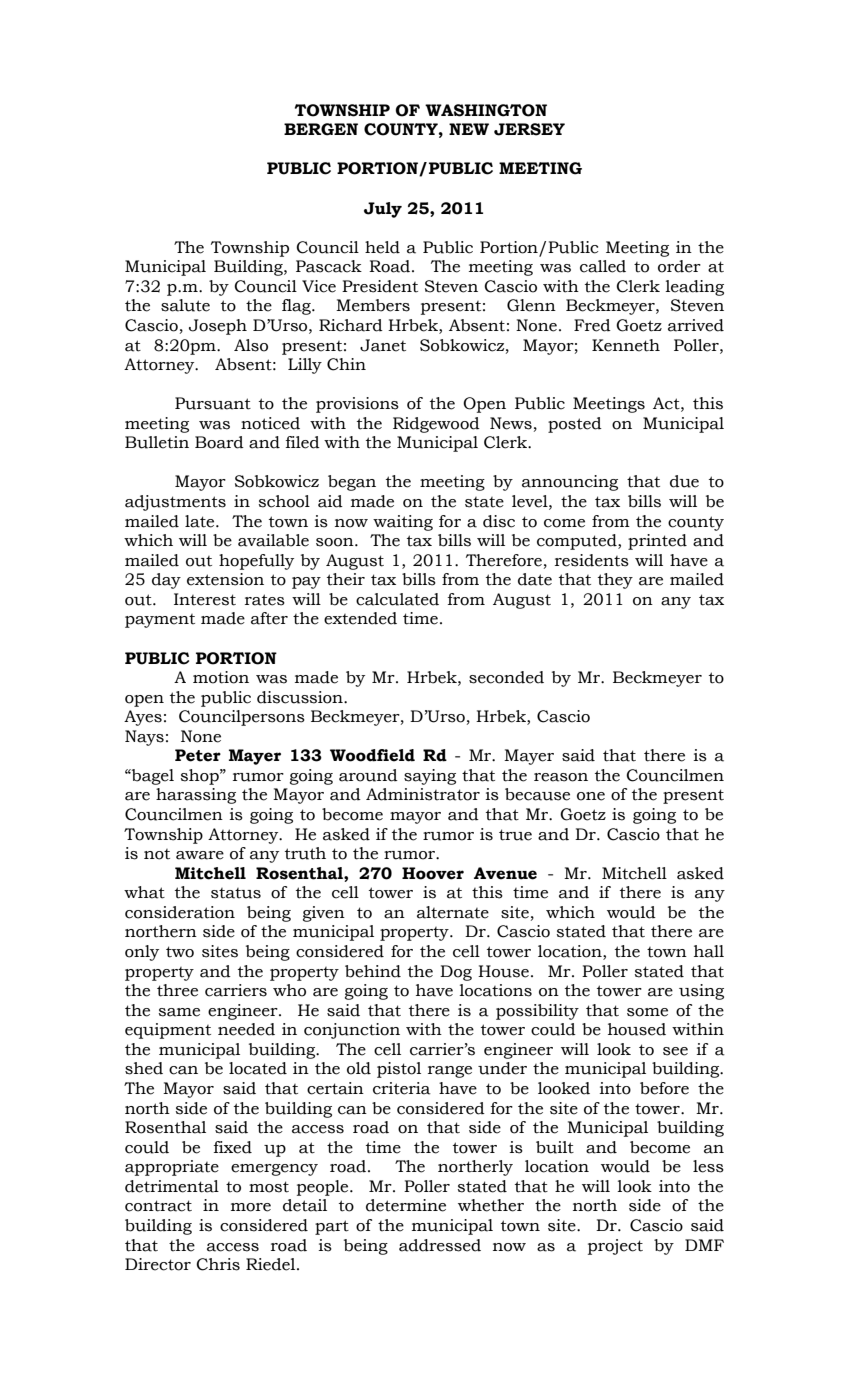 This screenshot has height=1400, width=849. I want to click on Dog, so click(456, 973).
